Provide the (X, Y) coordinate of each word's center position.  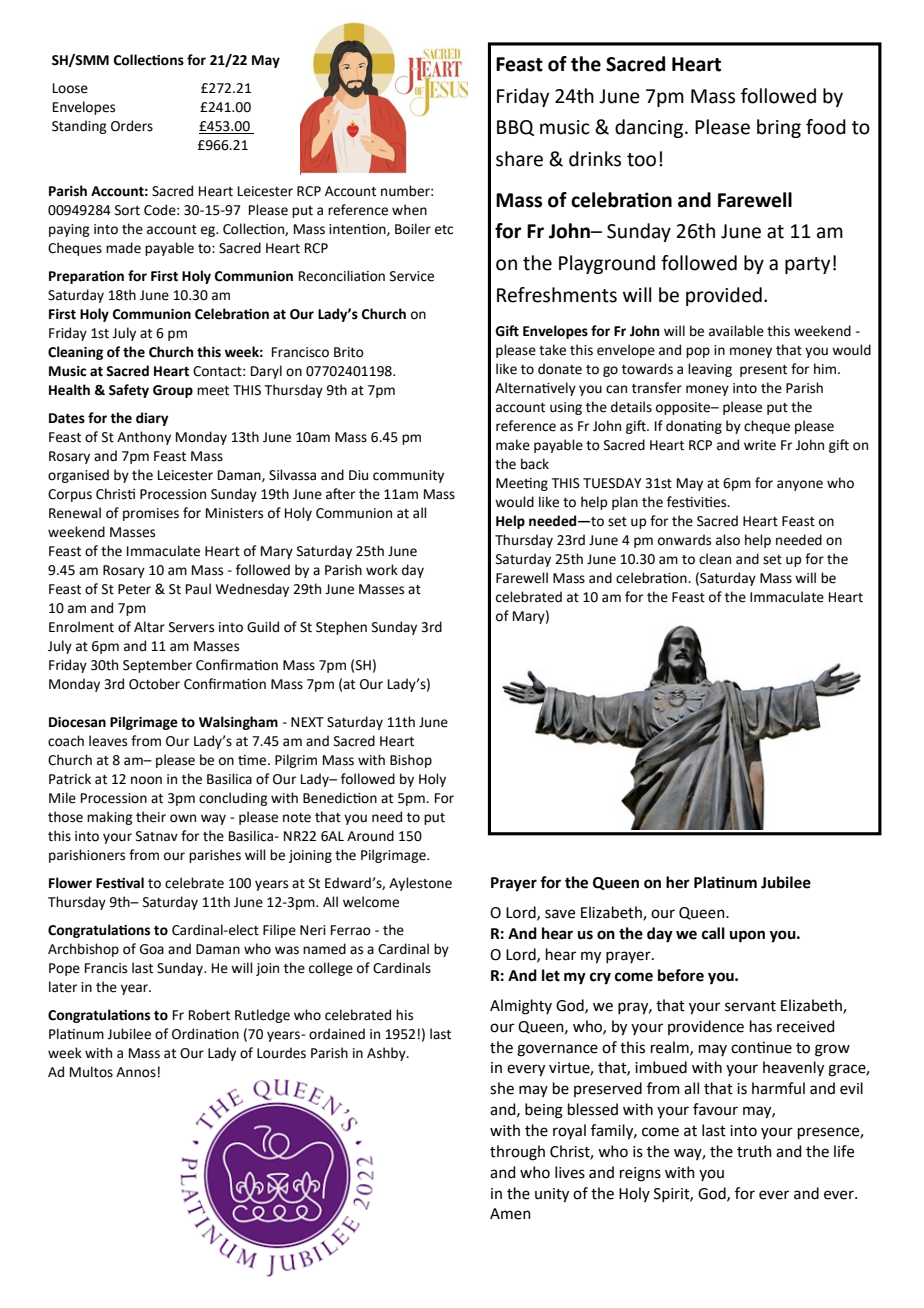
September (157, 666)
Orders (132, 126)
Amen (510, 1214)
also (728, 540)
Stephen (341, 628)
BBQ (515, 128)
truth (754, 1151)
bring (779, 128)
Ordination (205, 1034)
